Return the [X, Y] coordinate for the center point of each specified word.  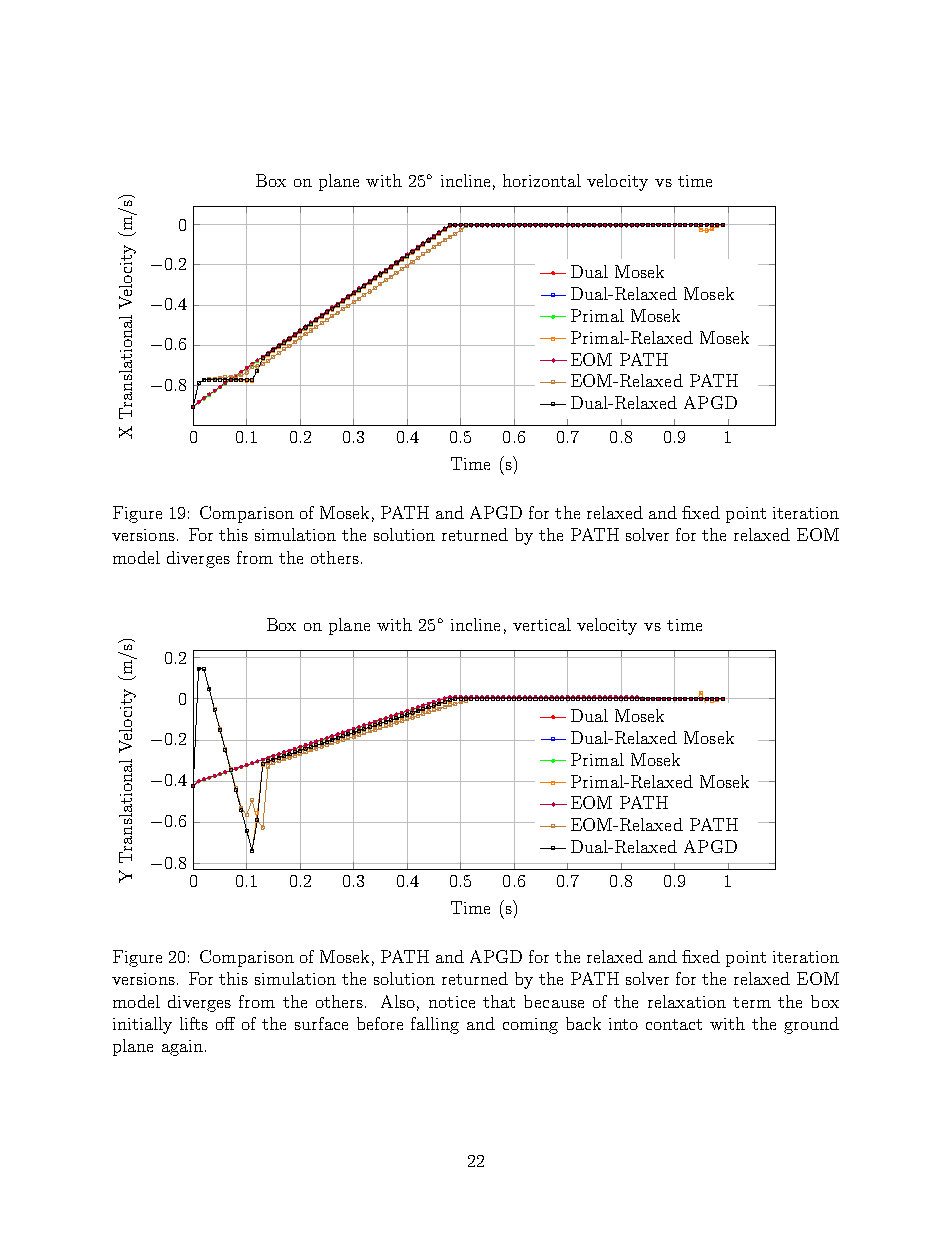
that [499, 1001]
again [182, 1048]
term [752, 1002]
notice [452, 1002]
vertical [542, 624]
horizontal [542, 180]
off [225, 1023]
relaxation [687, 1001]
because [554, 1001]
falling [435, 1025]
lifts [194, 1023]
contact [674, 1024]
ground [811, 1025]
